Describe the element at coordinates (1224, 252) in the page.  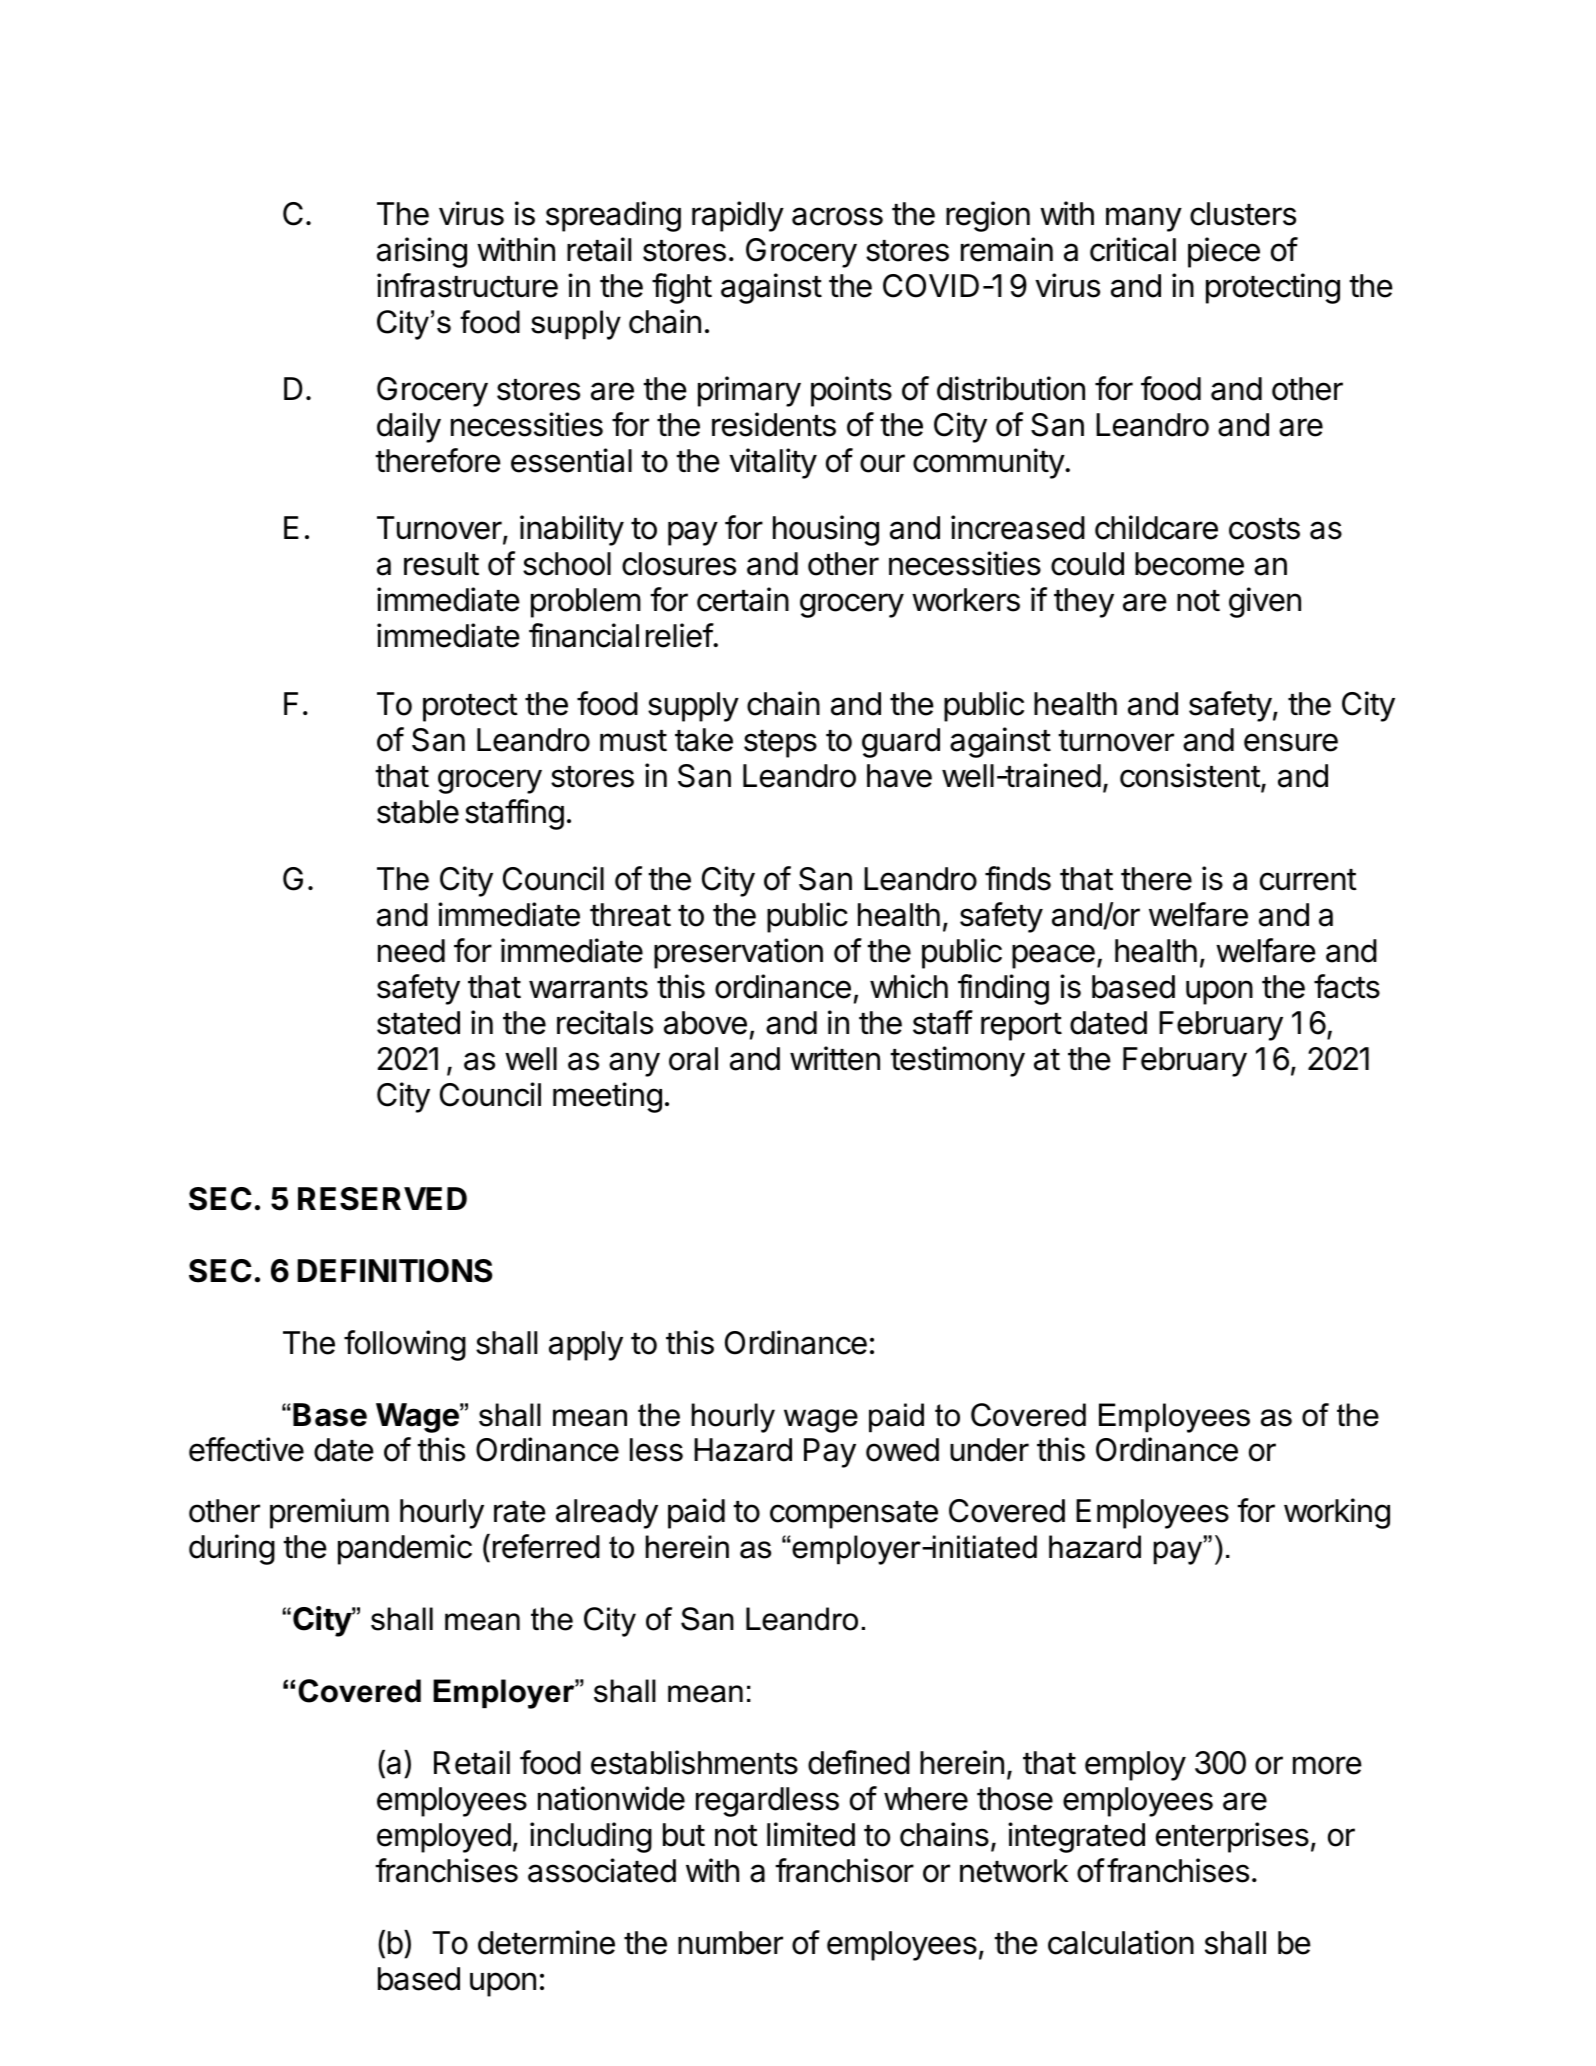
I see `piece` at that location.
